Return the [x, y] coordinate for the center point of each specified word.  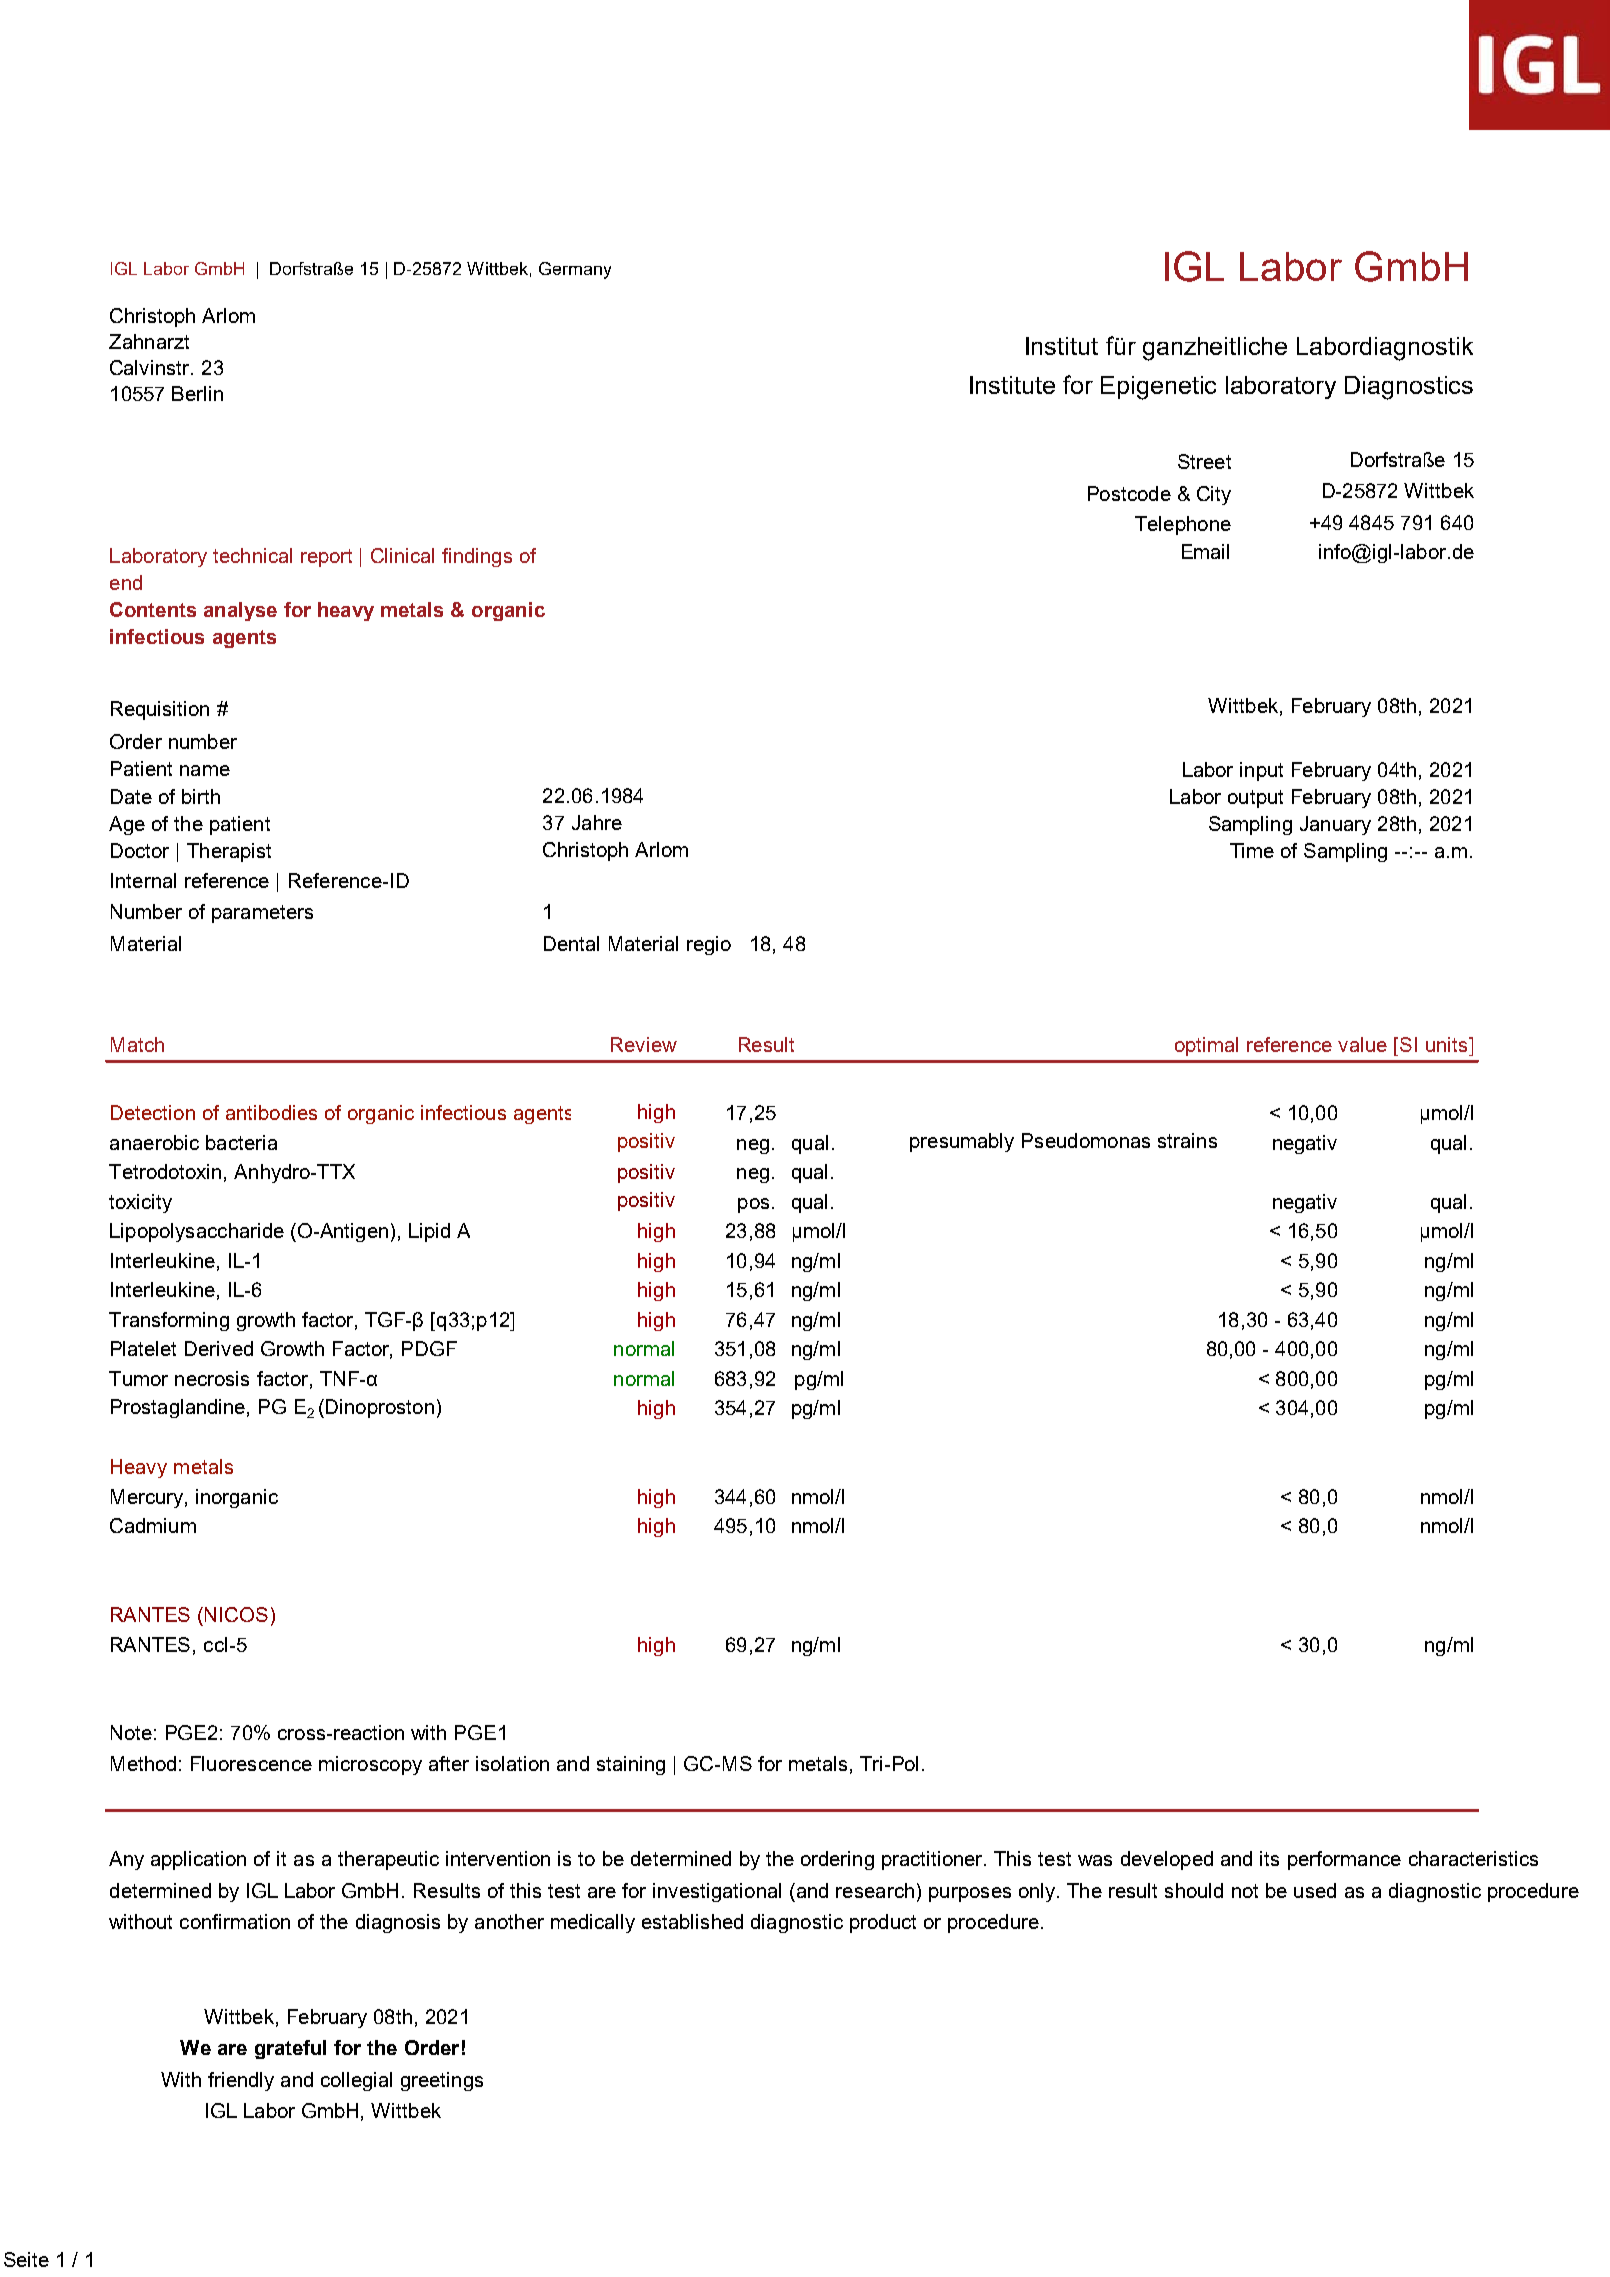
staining [631, 1765]
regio [709, 945]
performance [1344, 1860]
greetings [442, 2081]
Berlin [197, 393]
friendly [241, 2081]
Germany [575, 270]
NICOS [236, 1614]
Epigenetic [1158, 388]
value [1362, 1044]
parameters [262, 914]
